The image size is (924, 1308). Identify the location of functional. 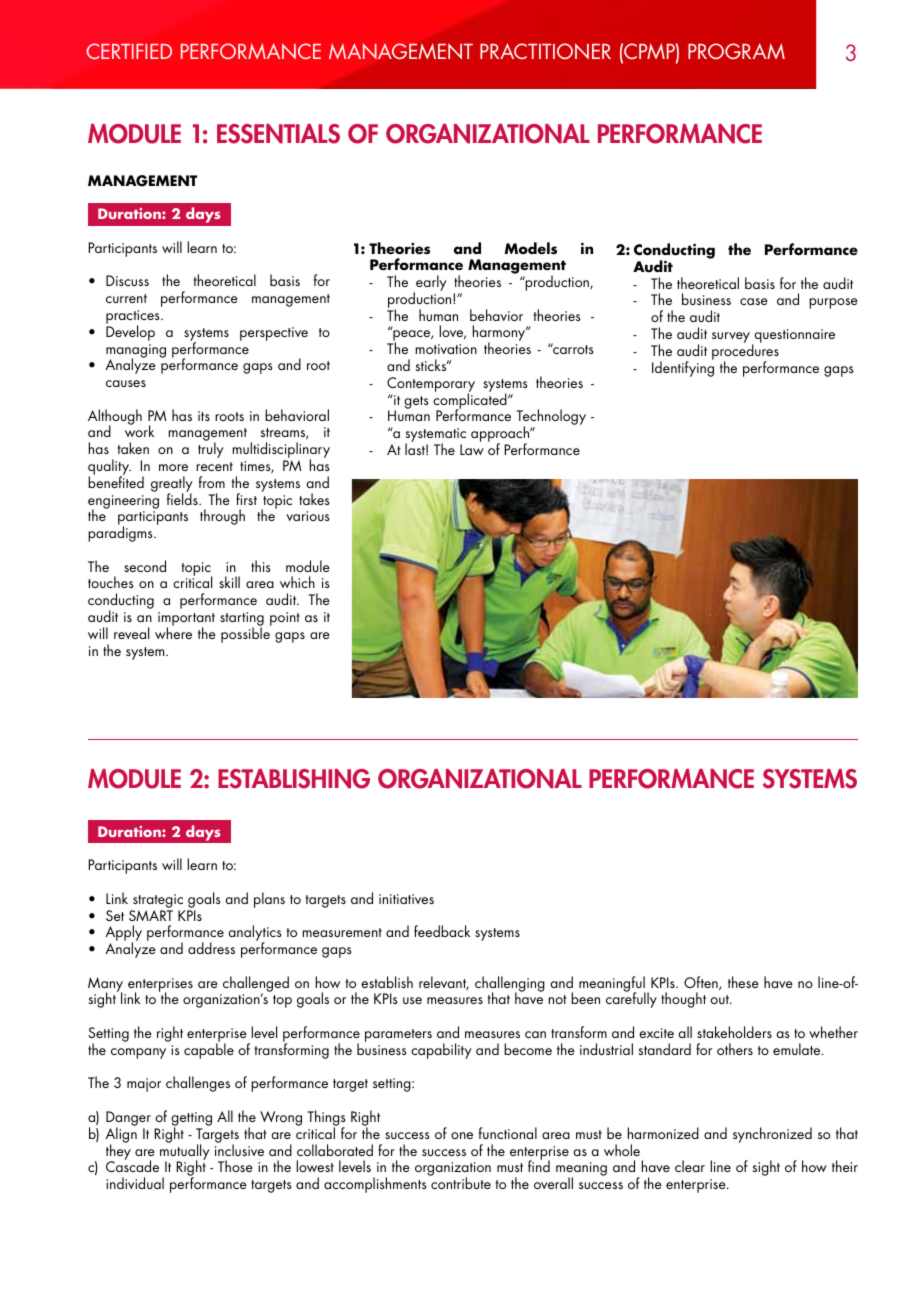
(508, 1133).
